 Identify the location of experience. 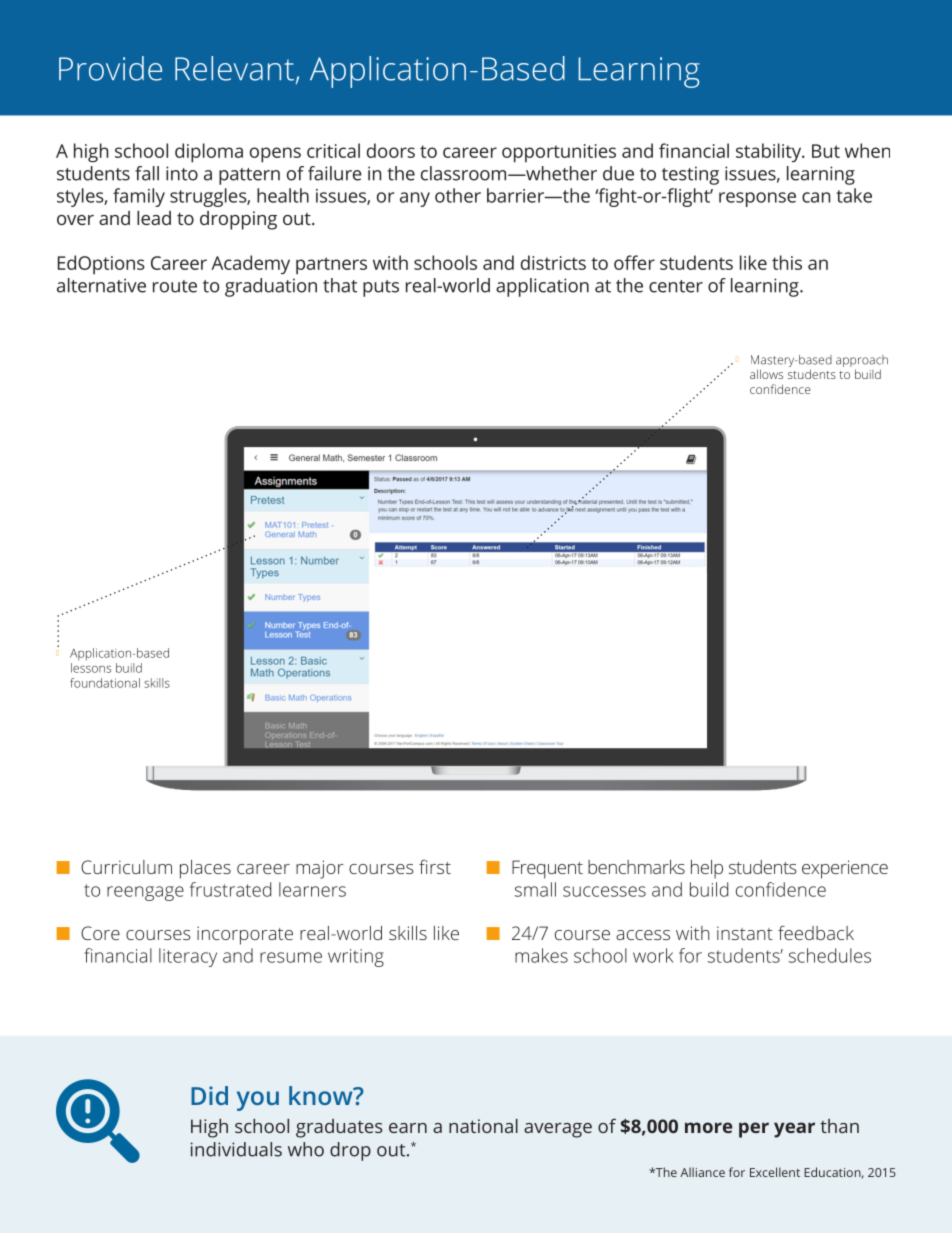
(845, 869).
